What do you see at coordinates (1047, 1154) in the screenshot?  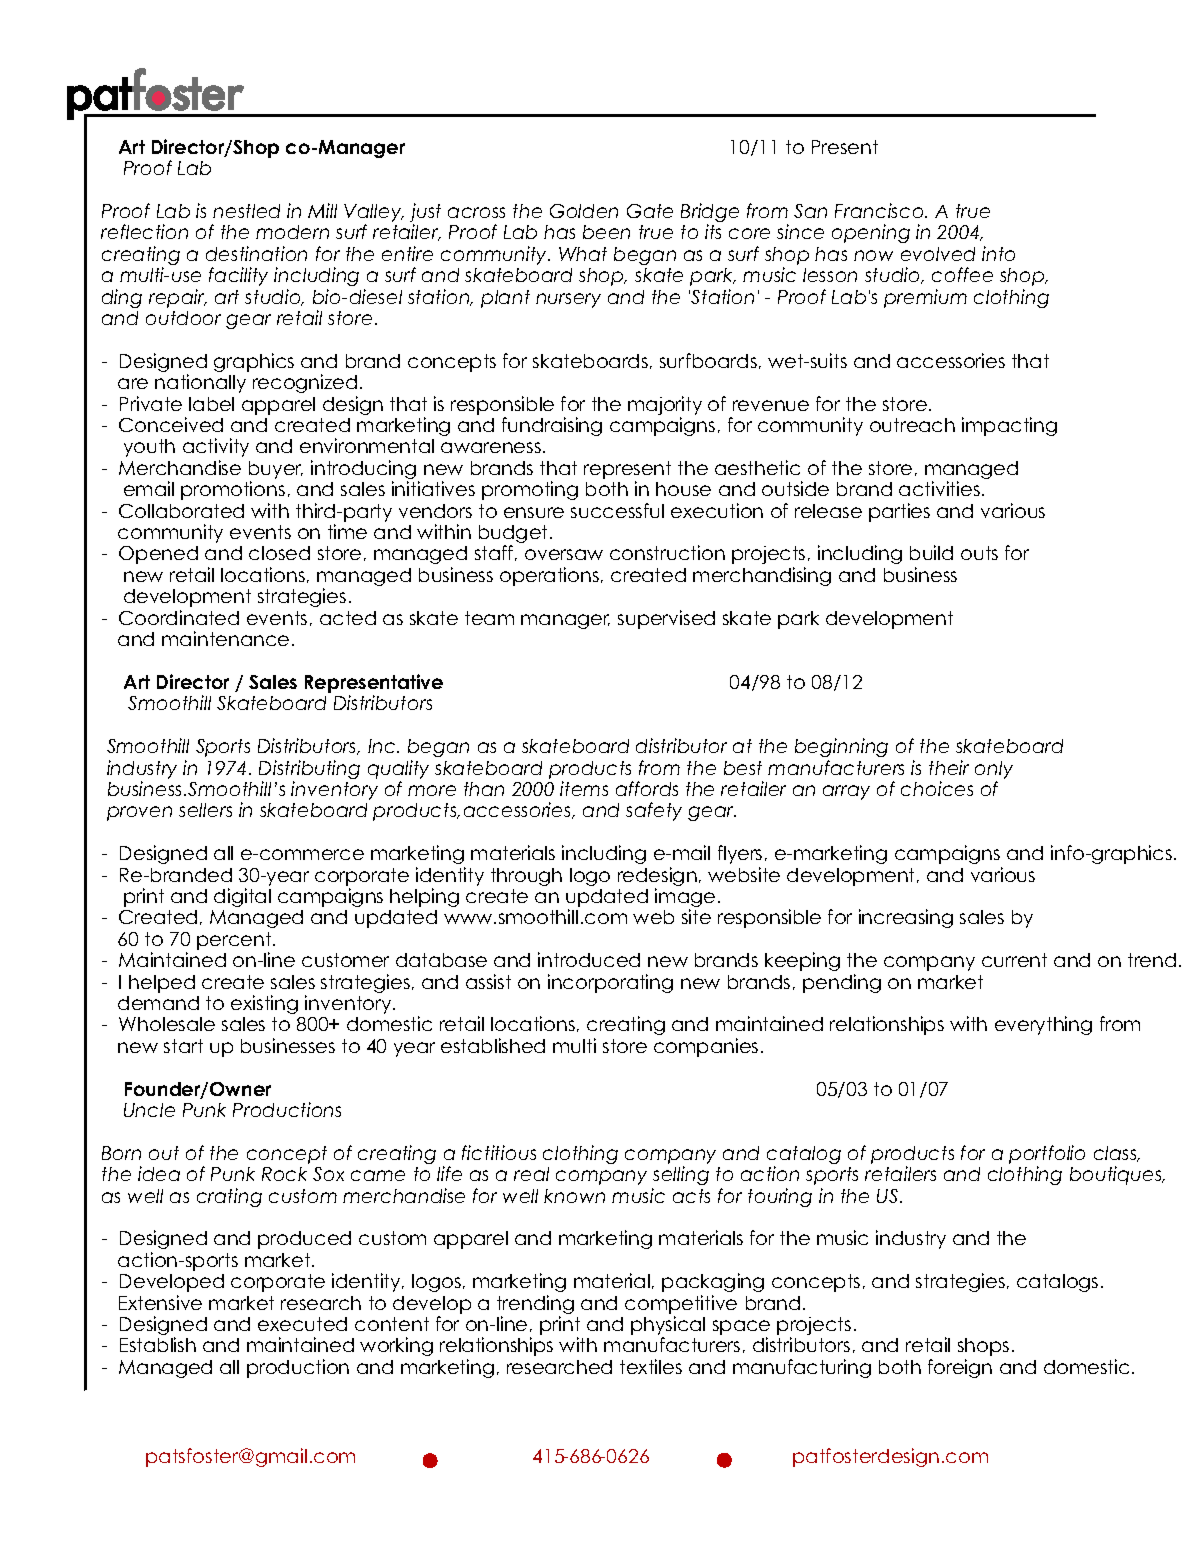 I see `portfolio` at bounding box center [1047, 1154].
